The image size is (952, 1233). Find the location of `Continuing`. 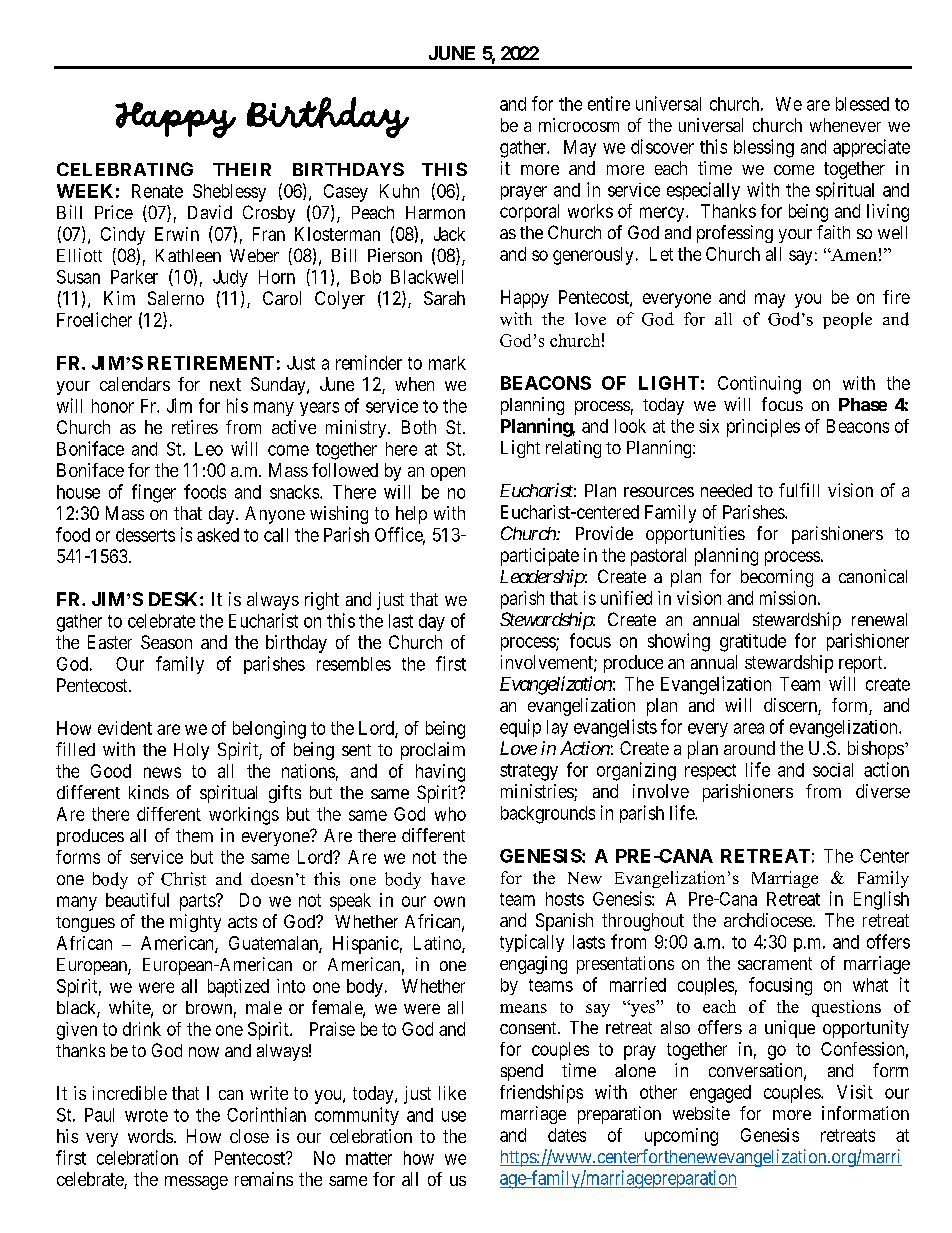

Continuing is located at coordinates (759, 385).
